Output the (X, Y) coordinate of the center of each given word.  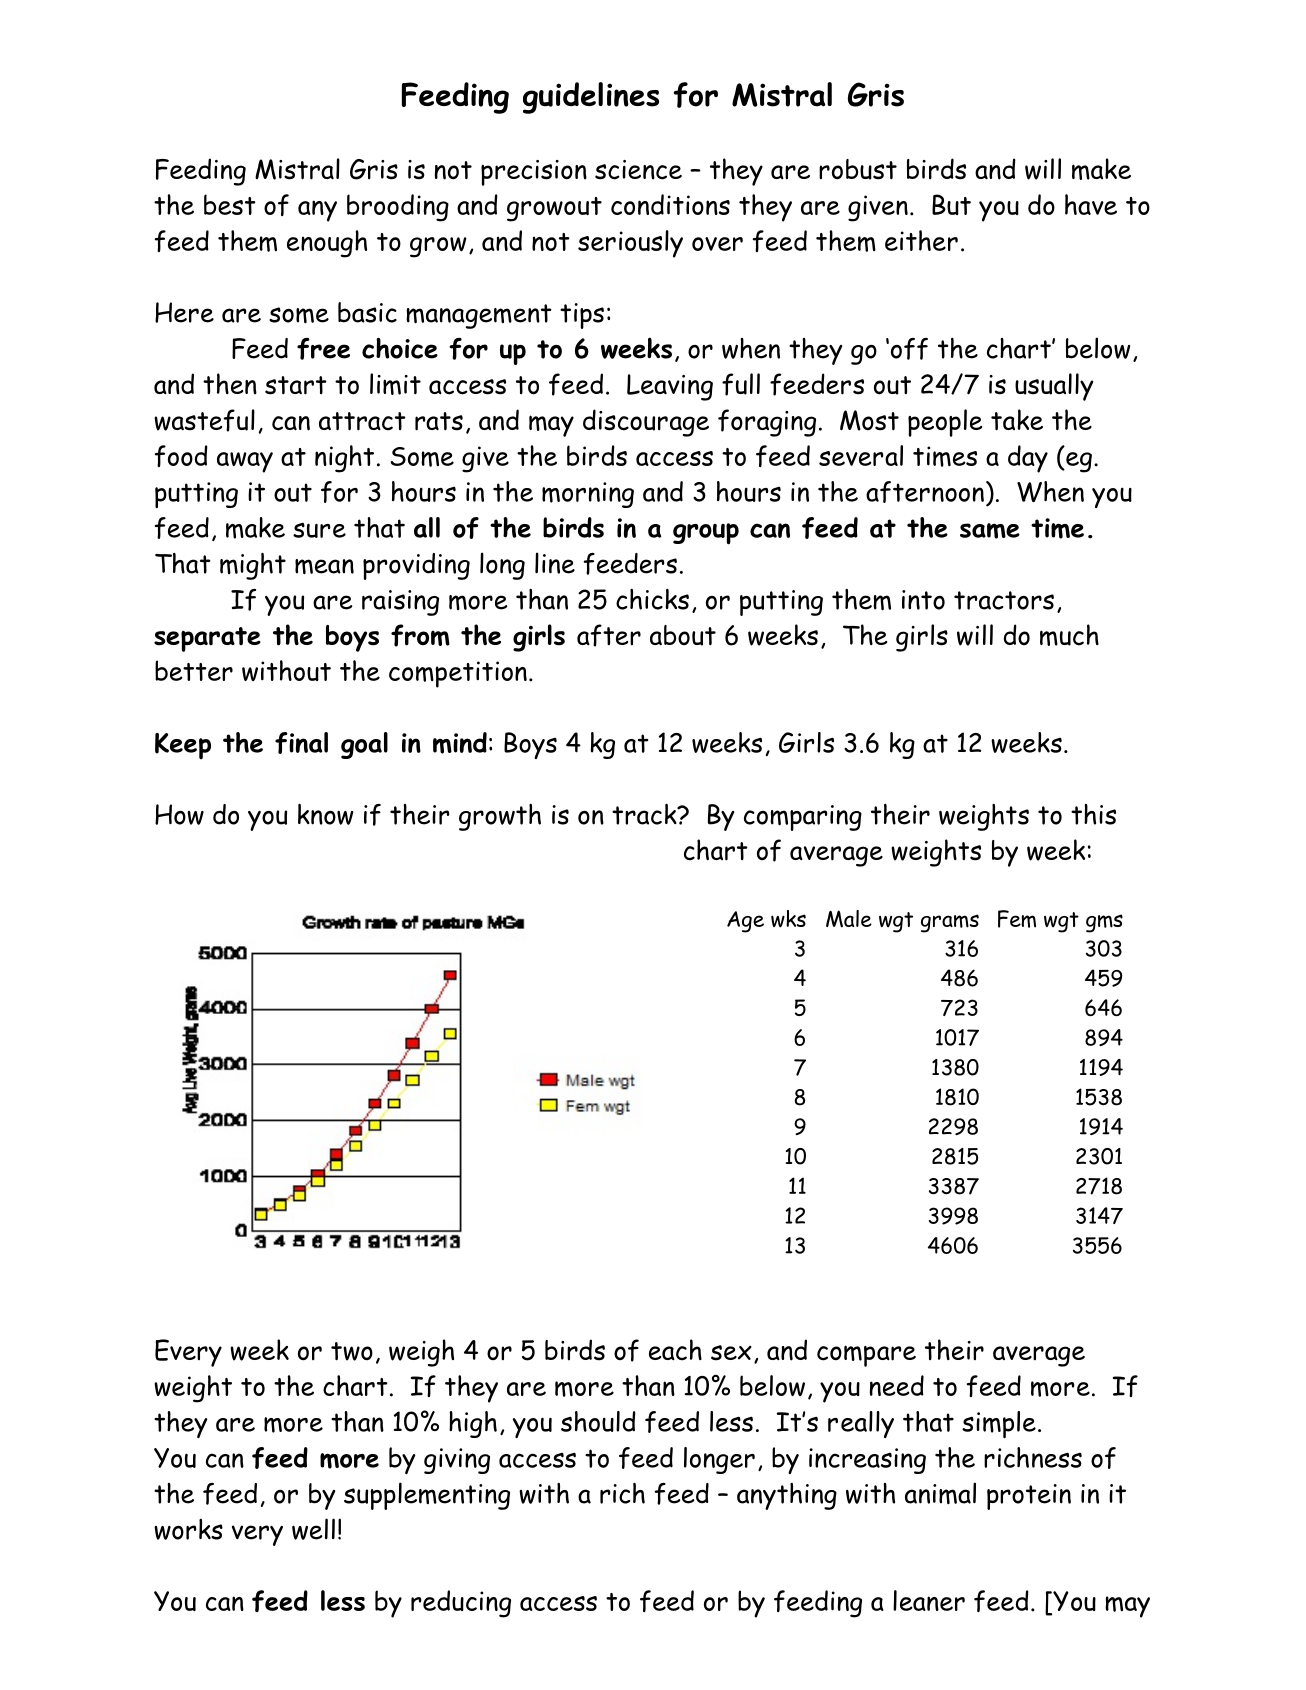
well (313, 1529)
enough (327, 244)
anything (787, 1496)
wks (788, 919)
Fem (1017, 919)
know (326, 814)
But (951, 204)
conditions (670, 204)
